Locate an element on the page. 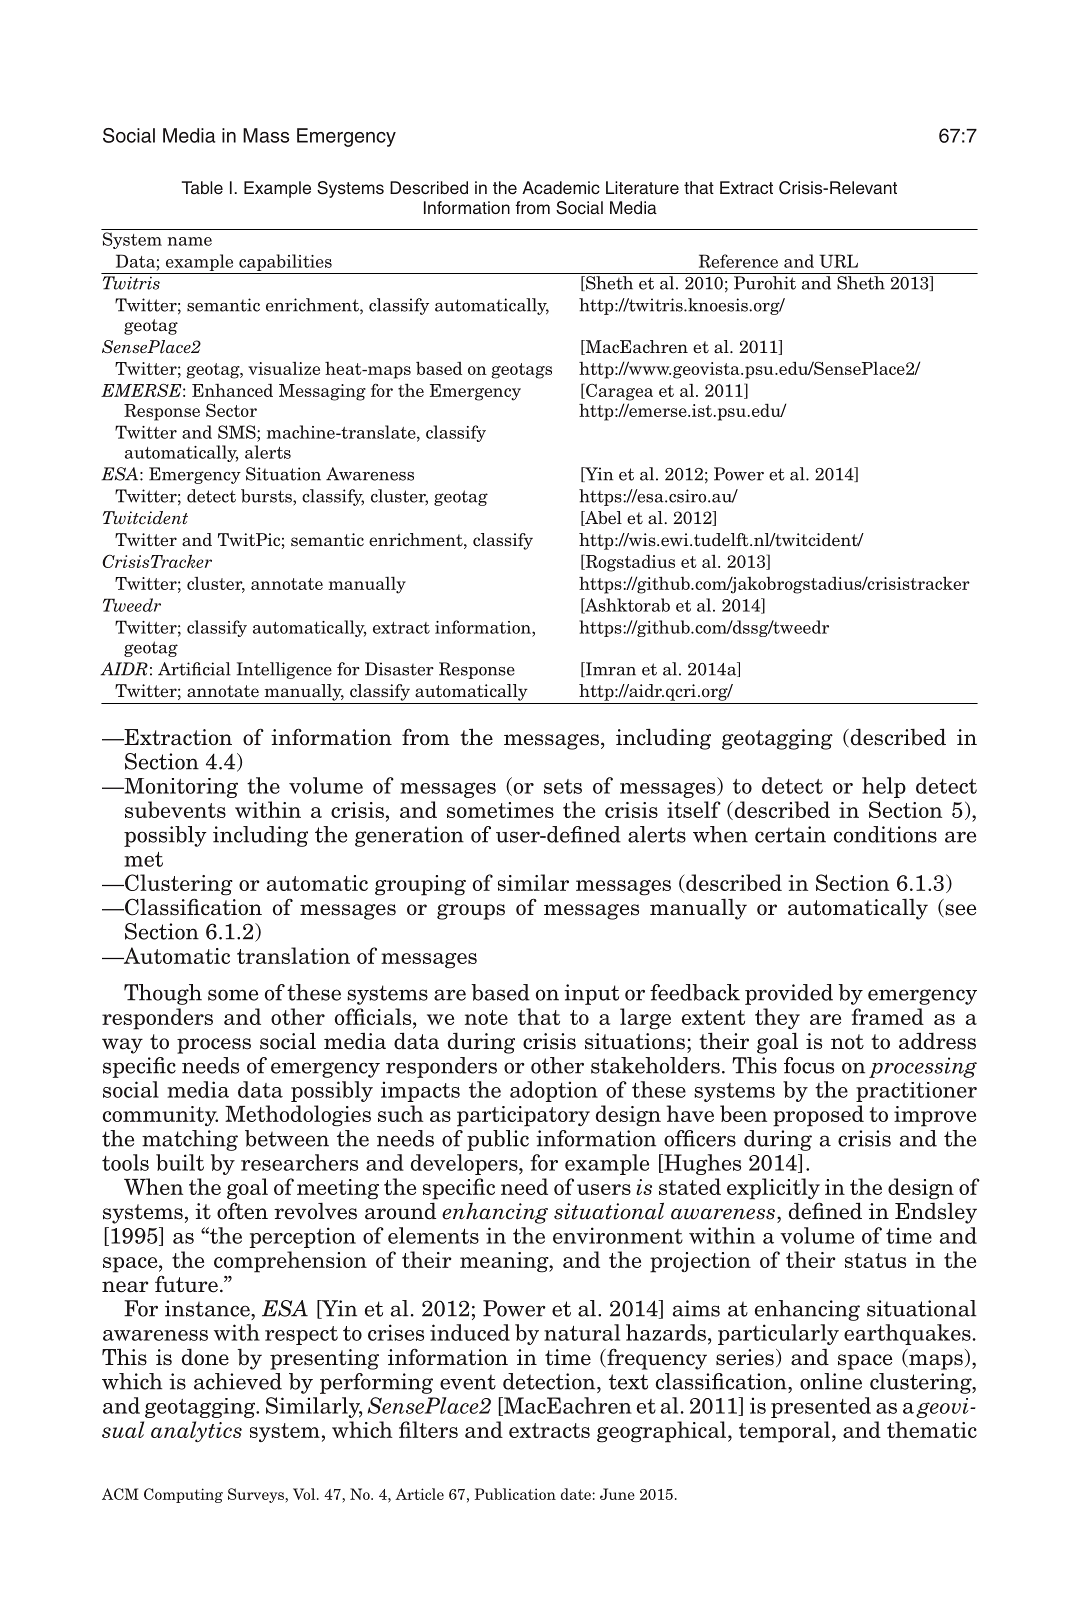 Image resolution: width=1078 pixels, height=1597 pixels. Academic is located at coordinates (561, 188).
